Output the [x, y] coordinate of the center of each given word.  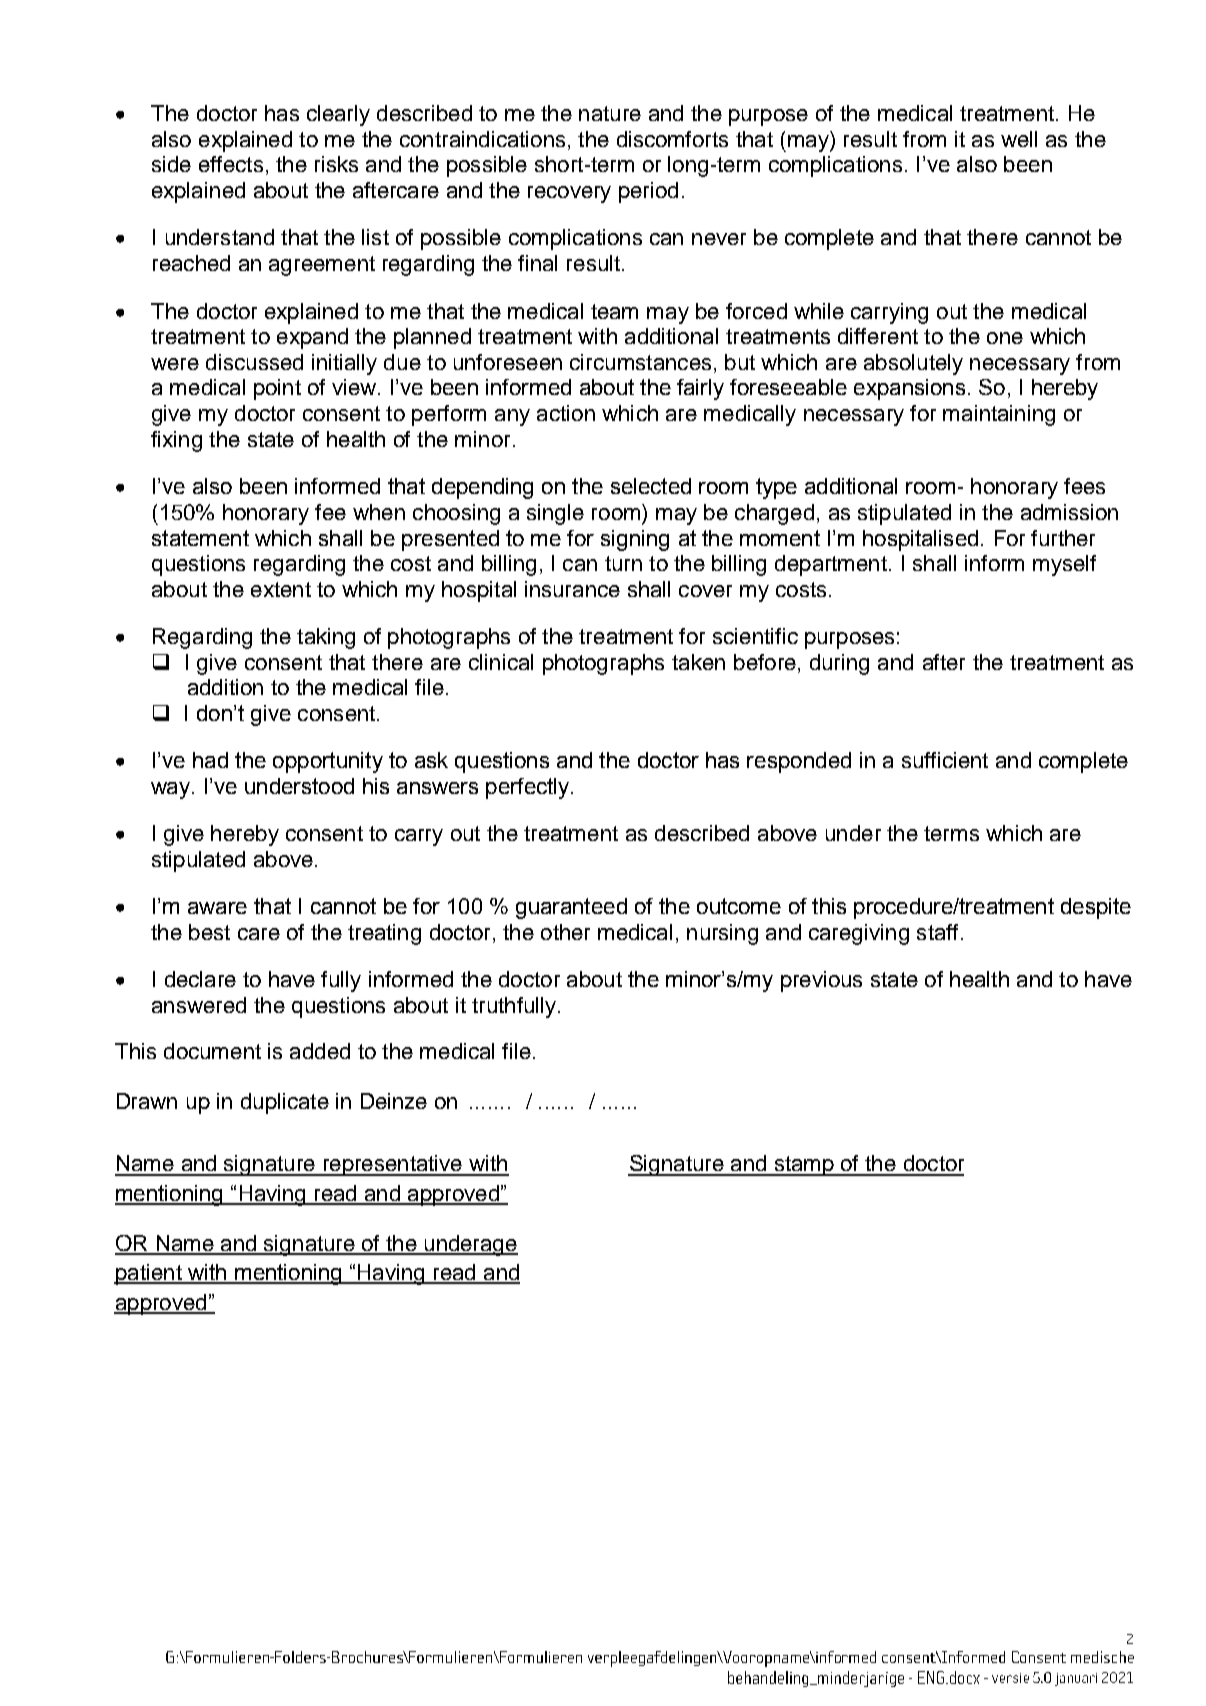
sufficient [945, 760]
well [1019, 139]
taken [698, 662]
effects [231, 164]
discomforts [672, 139]
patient [149, 1274]
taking [326, 638]
